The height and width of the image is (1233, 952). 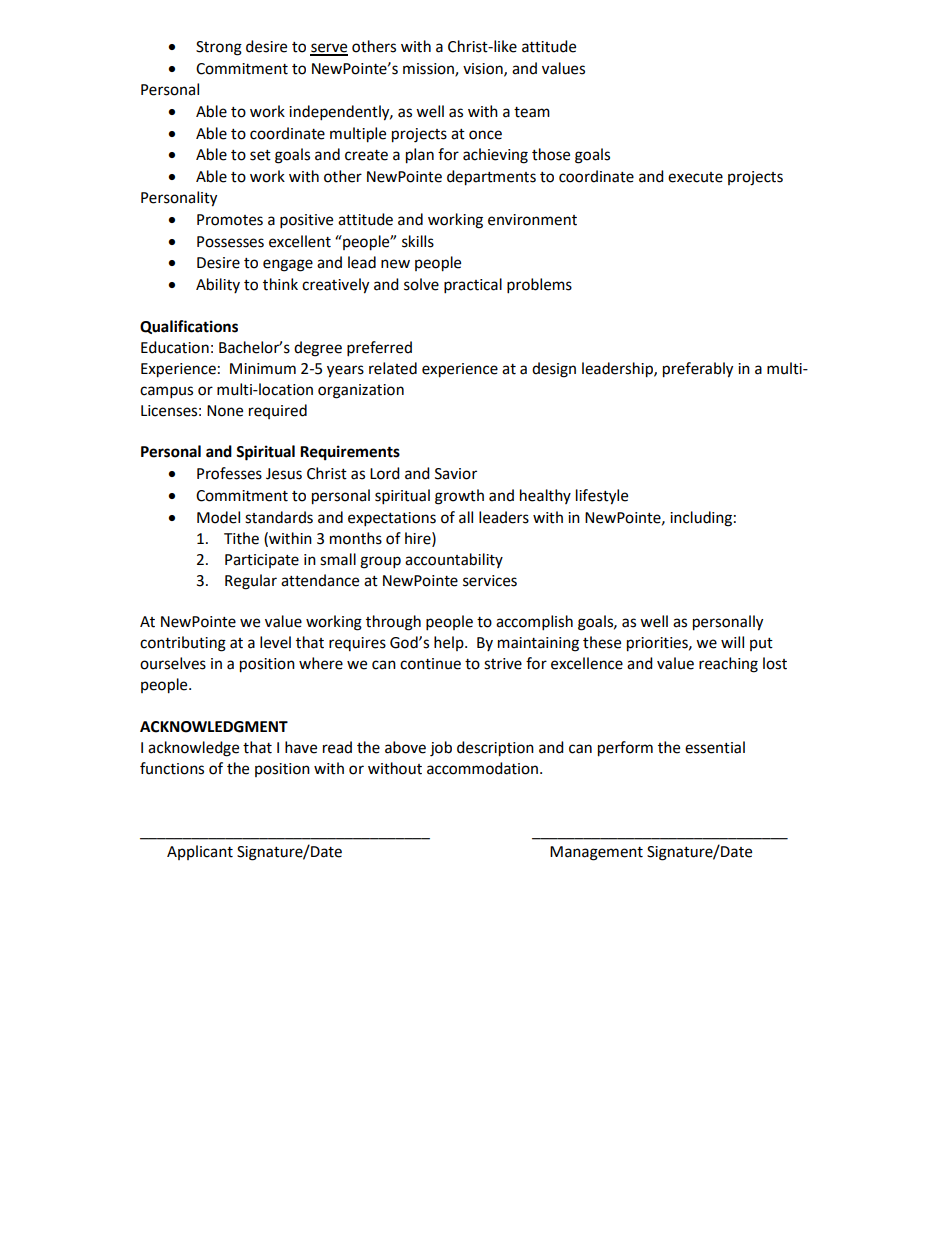 What do you see at coordinates (695, 177) in the image?
I see `execute` at bounding box center [695, 177].
